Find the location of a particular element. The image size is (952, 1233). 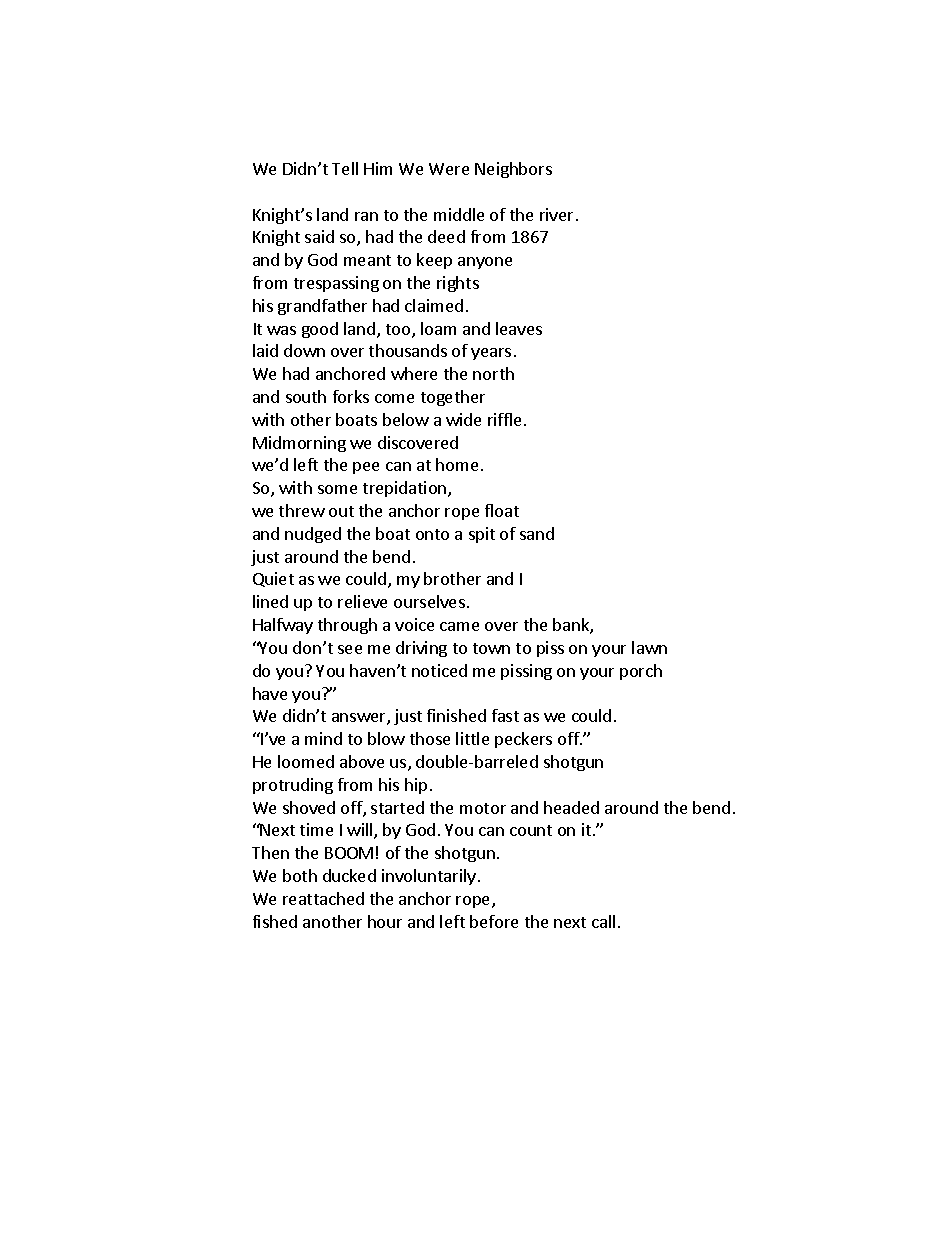

float is located at coordinates (502, 510).
